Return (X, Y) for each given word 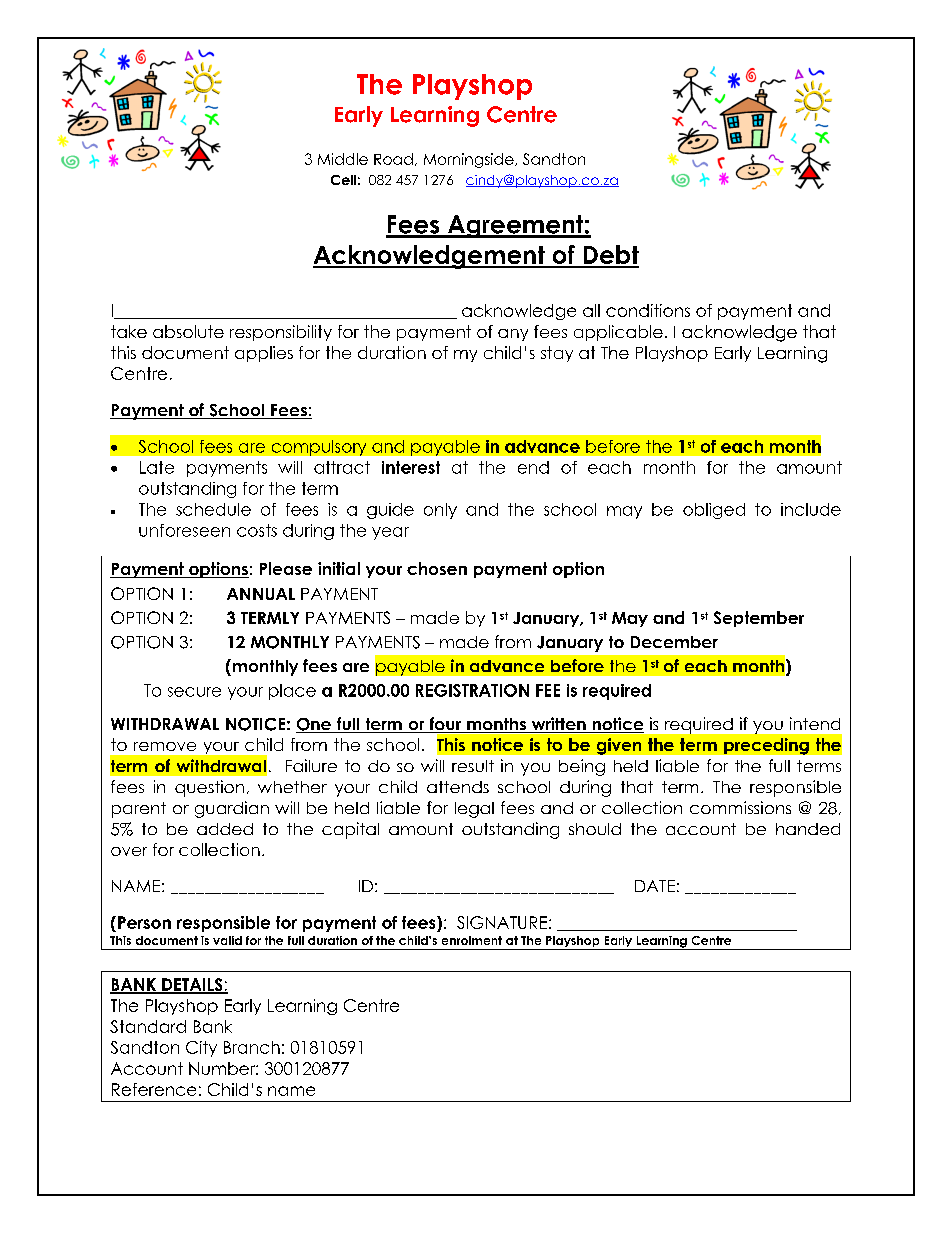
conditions (648, 310)
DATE (655, 886)
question (209, 788)
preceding (766, 746)
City (201, 1049)
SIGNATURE (502, 922)
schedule (213, 509)
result (473, 766)
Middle (343, 159)
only (440, 511)
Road (393, 159)
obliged (714, 511)
